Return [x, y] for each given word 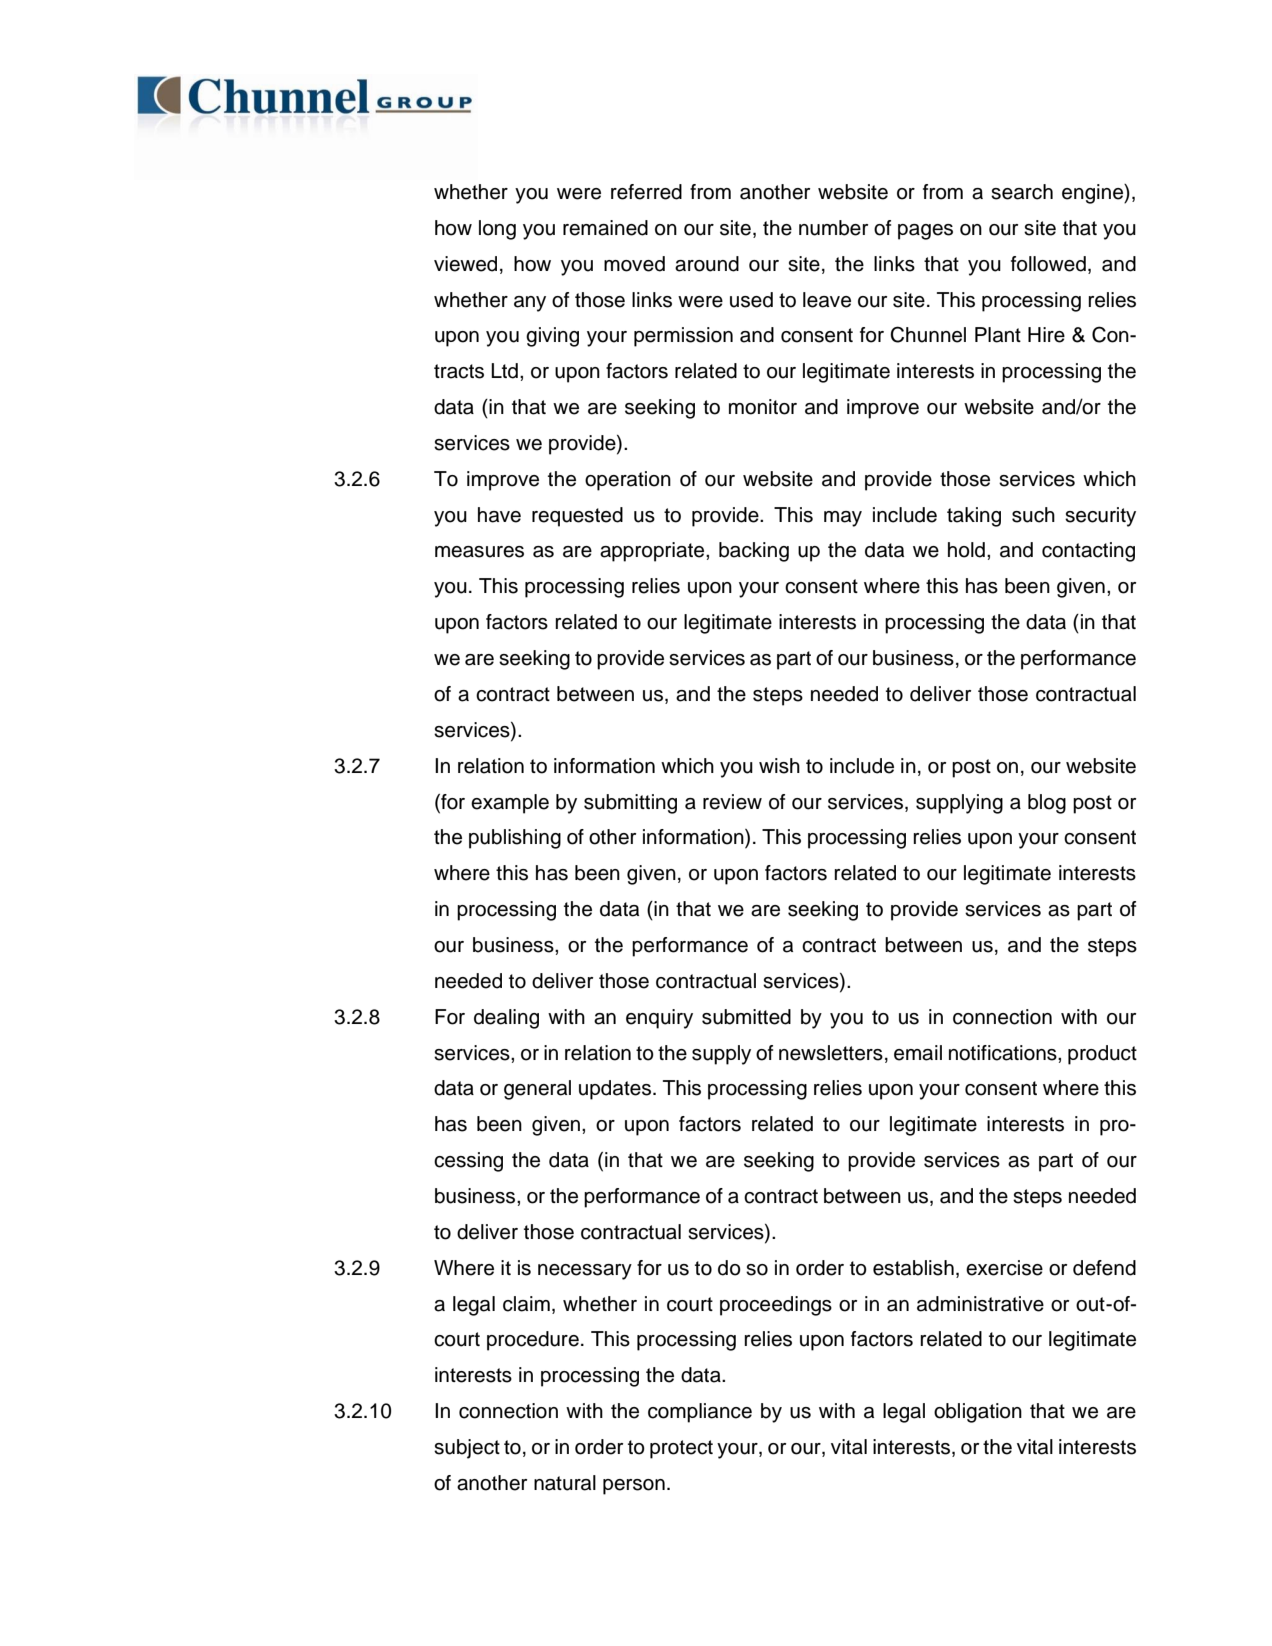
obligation [978, 1413]
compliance [700, 1413]
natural [565, 1483]
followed [1048, 264]
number [833, 228]
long [497, 230]
